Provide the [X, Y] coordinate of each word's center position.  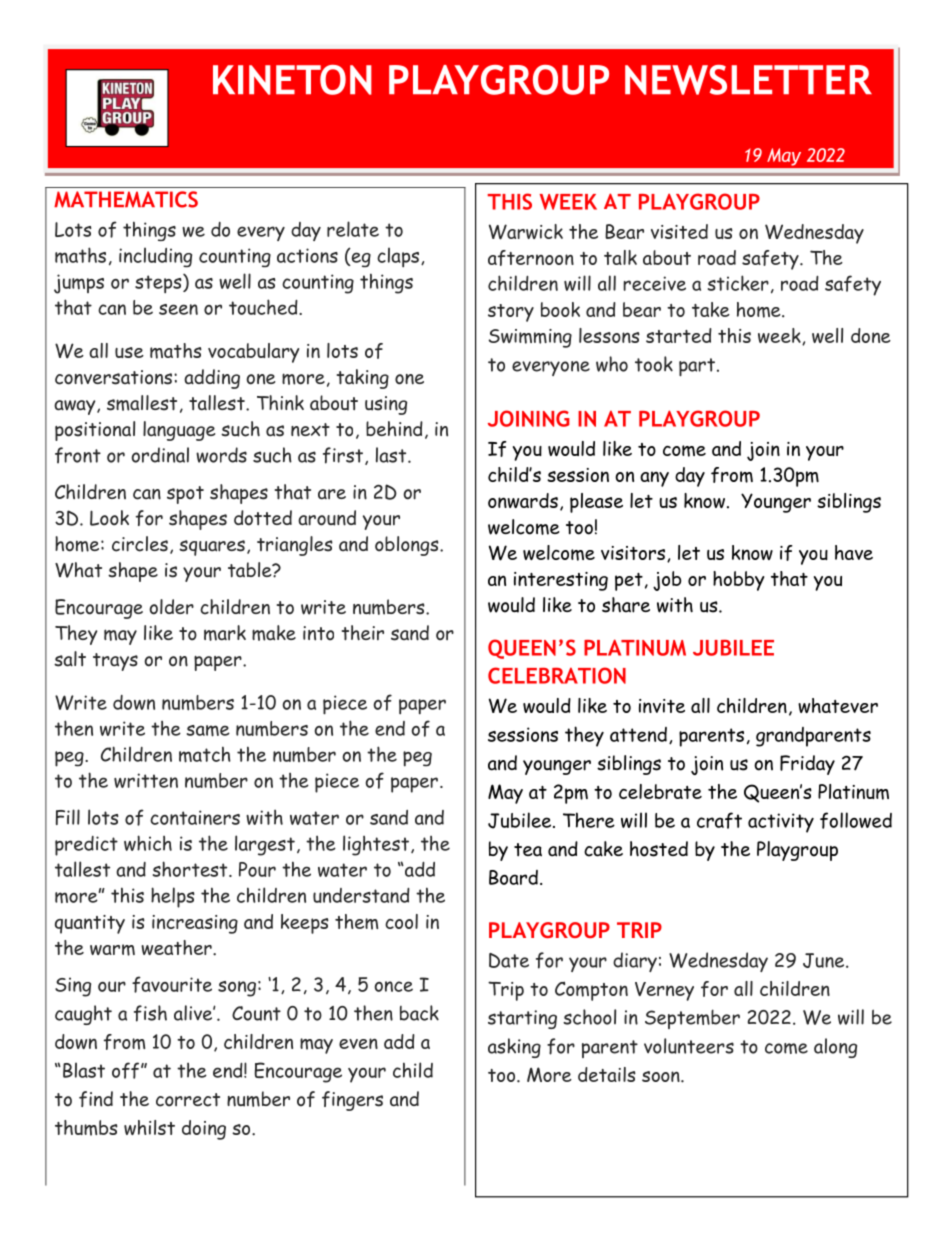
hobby [738, 581]
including [155, 257]
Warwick [526, 232]
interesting [561, 581]
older [171, 607]
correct [188, 1100]
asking [514, 1048]
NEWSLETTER [748, 80]
